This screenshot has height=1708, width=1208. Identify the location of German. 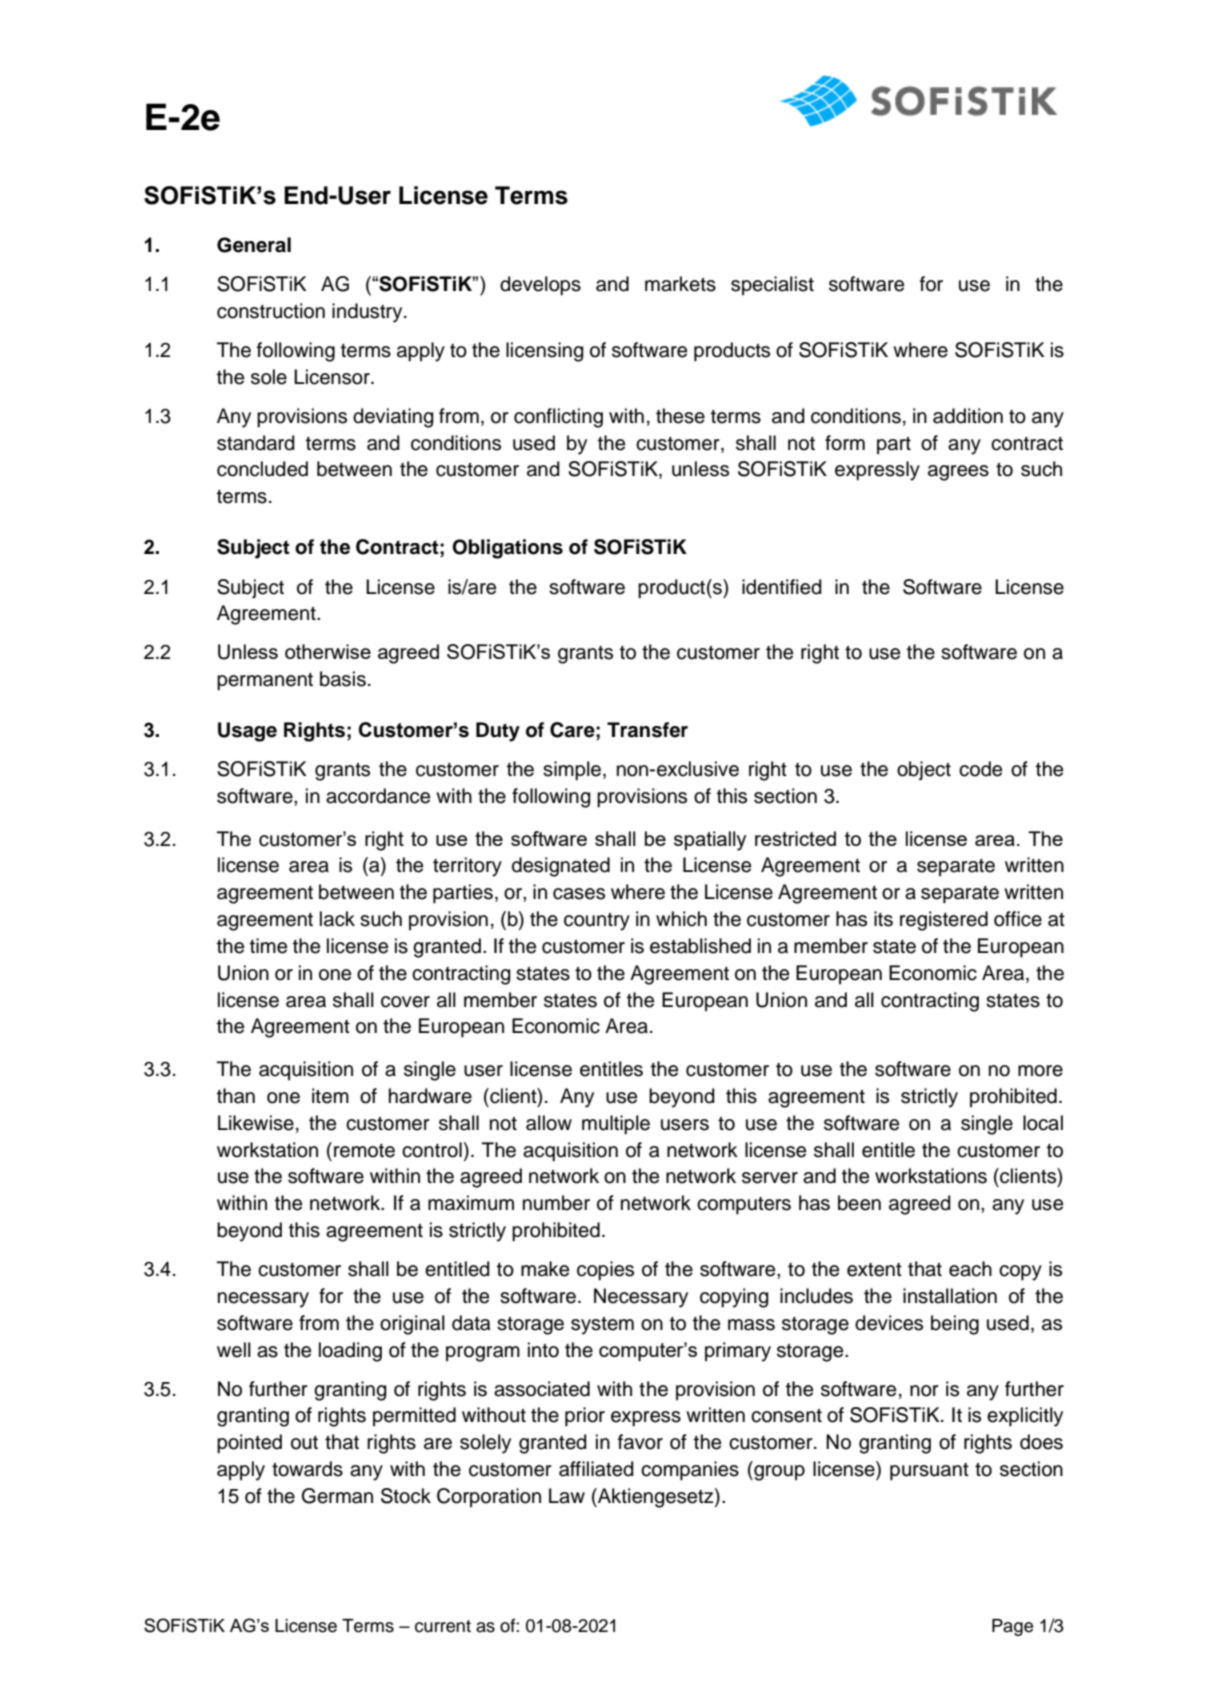
(337, 1496).
